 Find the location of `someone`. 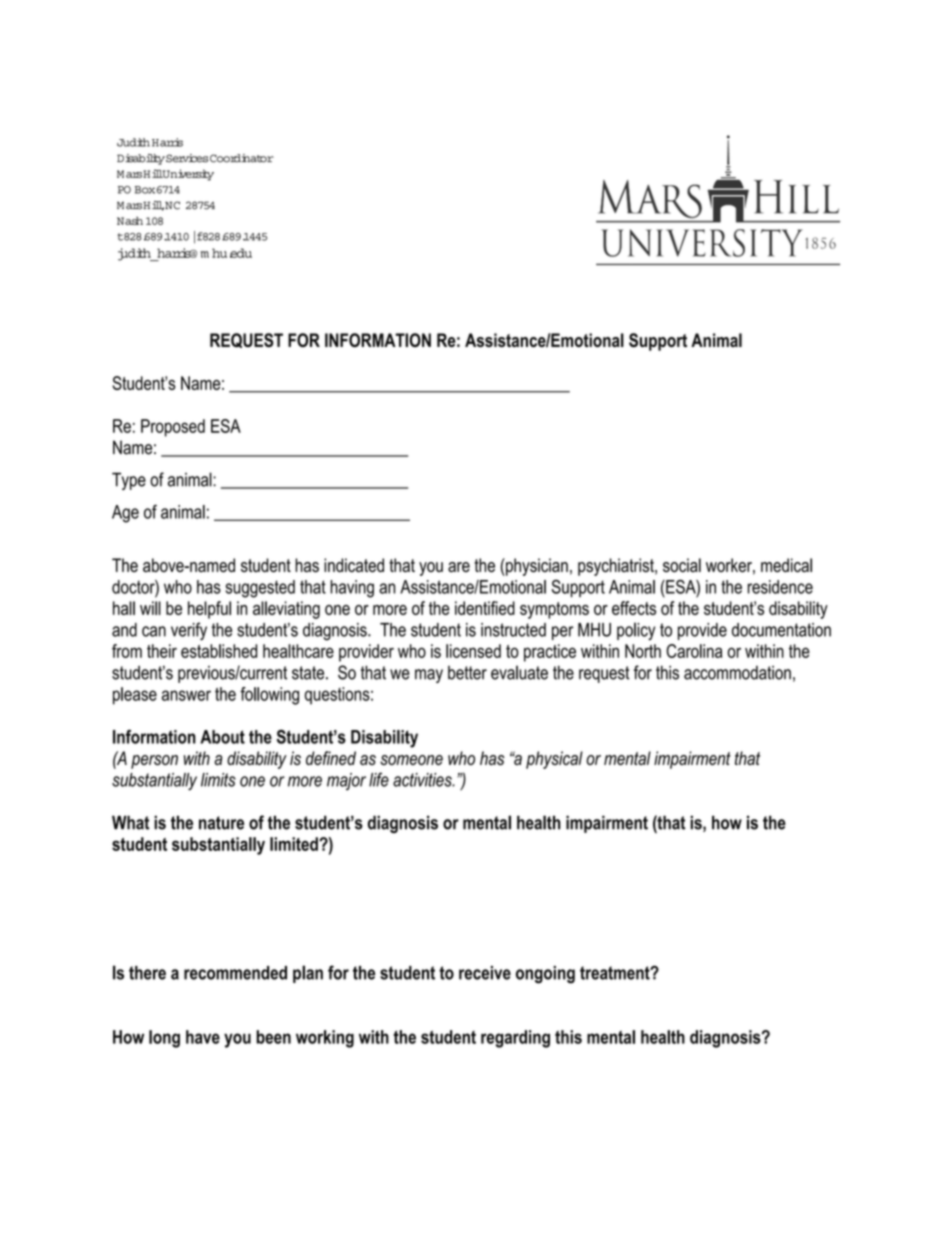

someone is located at coordinates (411, 760).
